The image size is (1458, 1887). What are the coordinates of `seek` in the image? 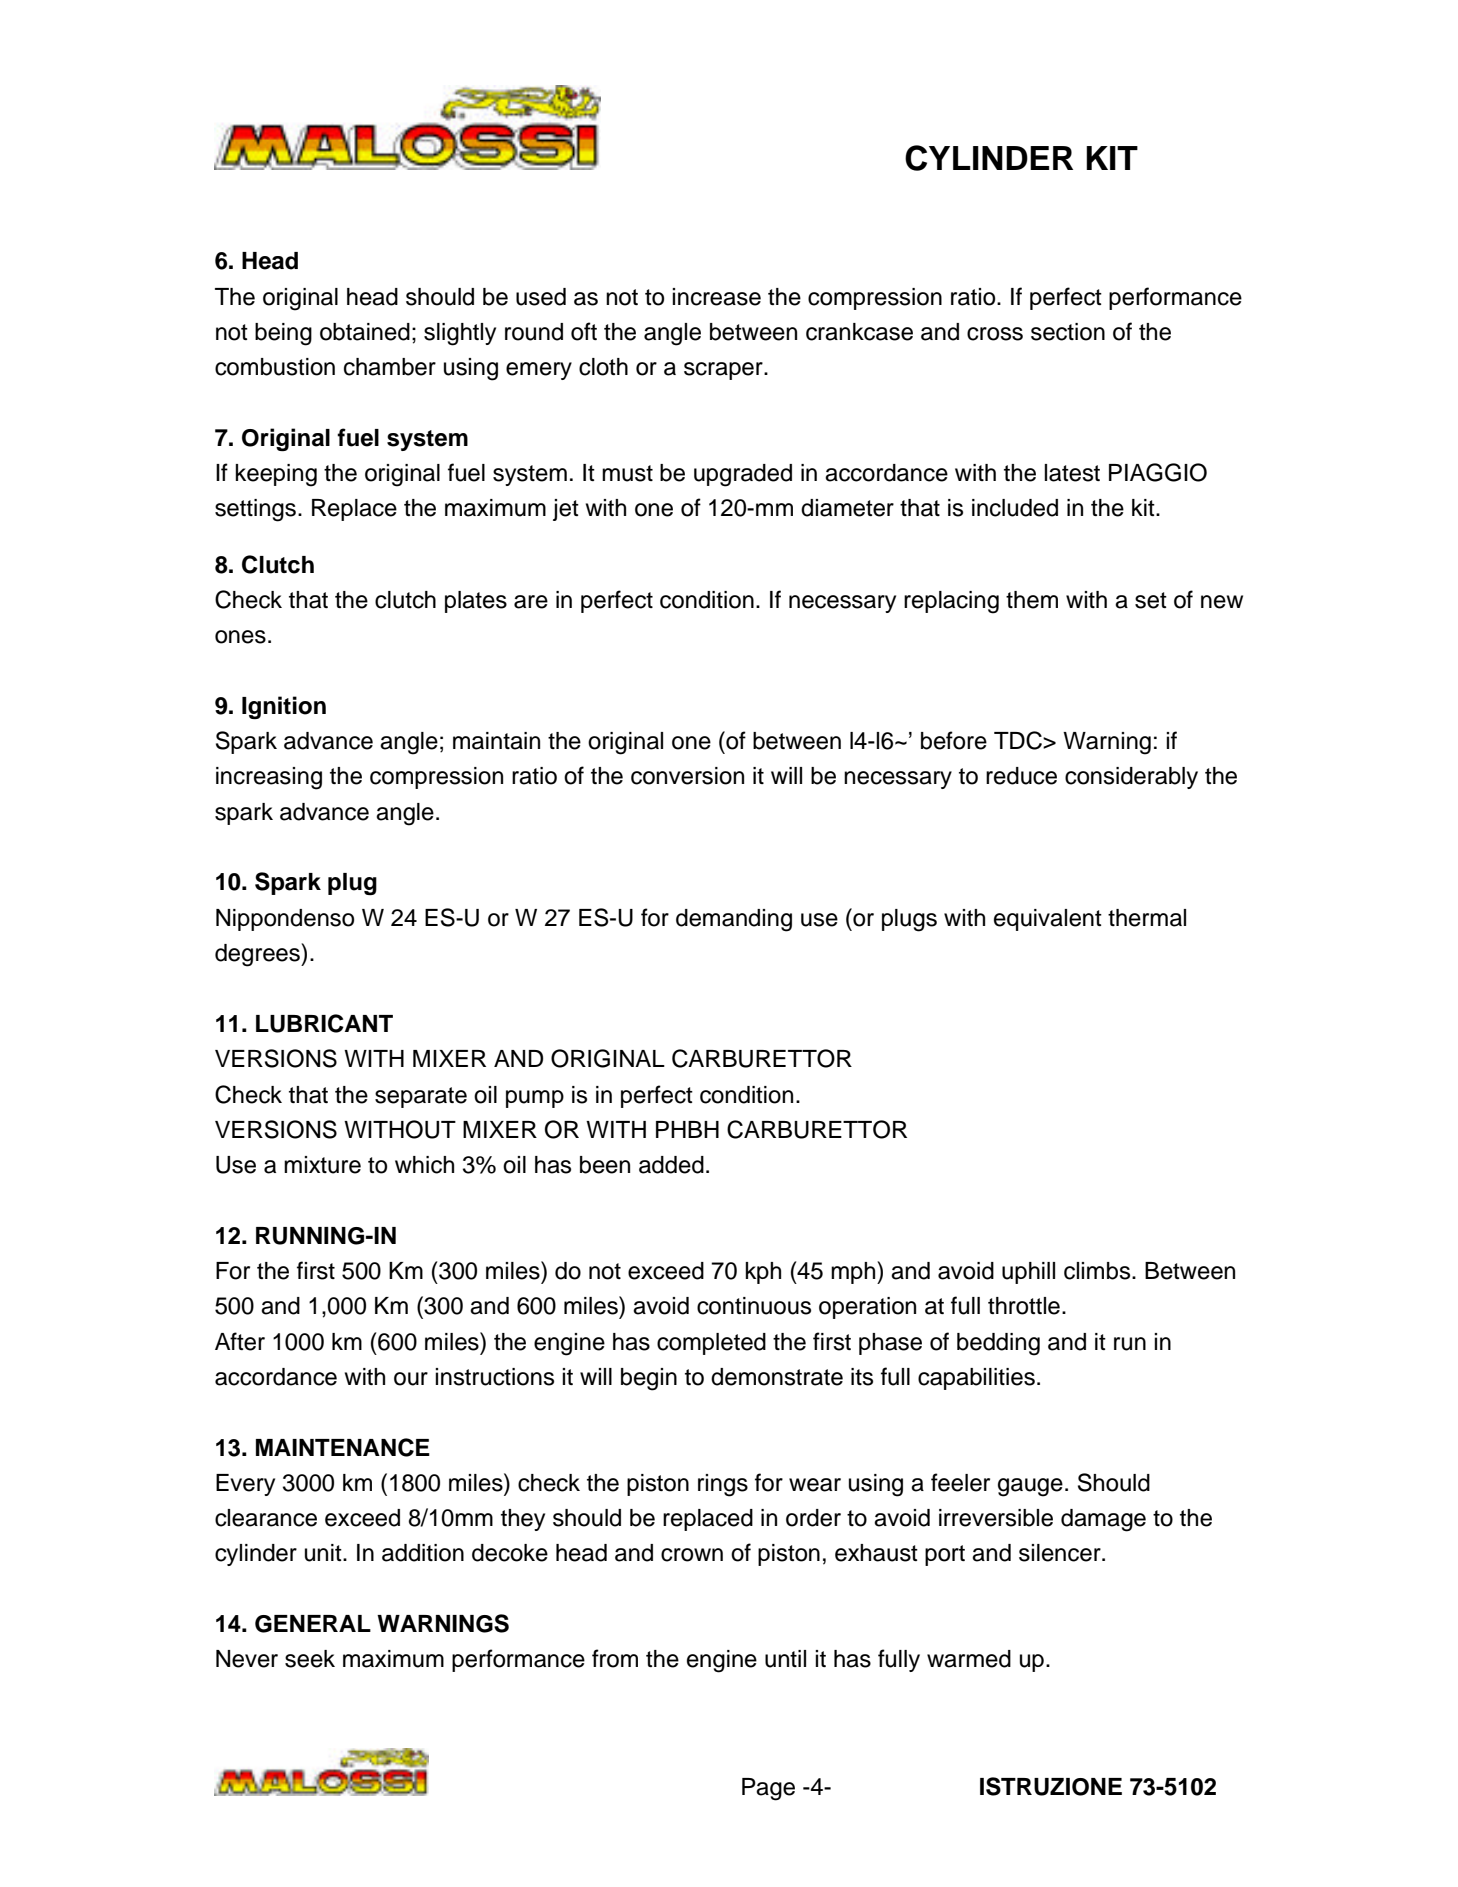 It's located at (310, 1659).
